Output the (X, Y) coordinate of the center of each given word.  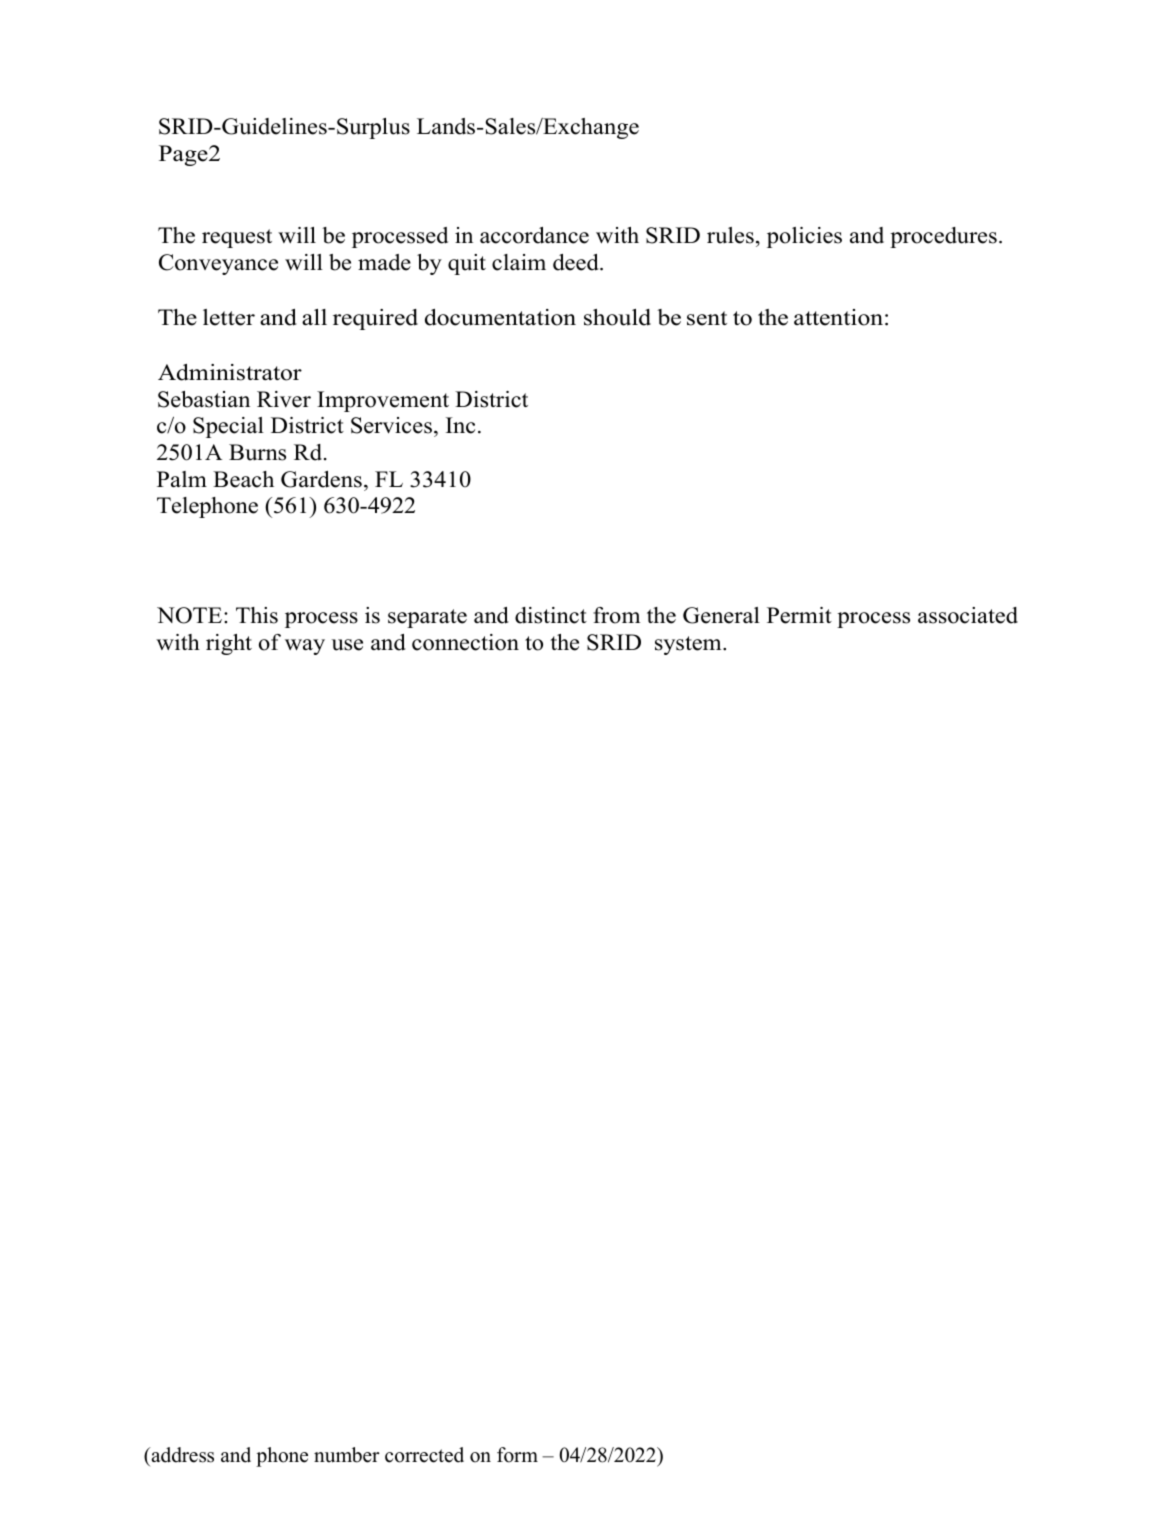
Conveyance (218, 264)
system (689, 645)
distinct (551, 615)
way (305, 647)
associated (968, 615)
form (517, 1455)
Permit (799, 615)
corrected (424, 1455)
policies (804, 237)
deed (577, 262)
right (229, 644)
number (347, 1455)
